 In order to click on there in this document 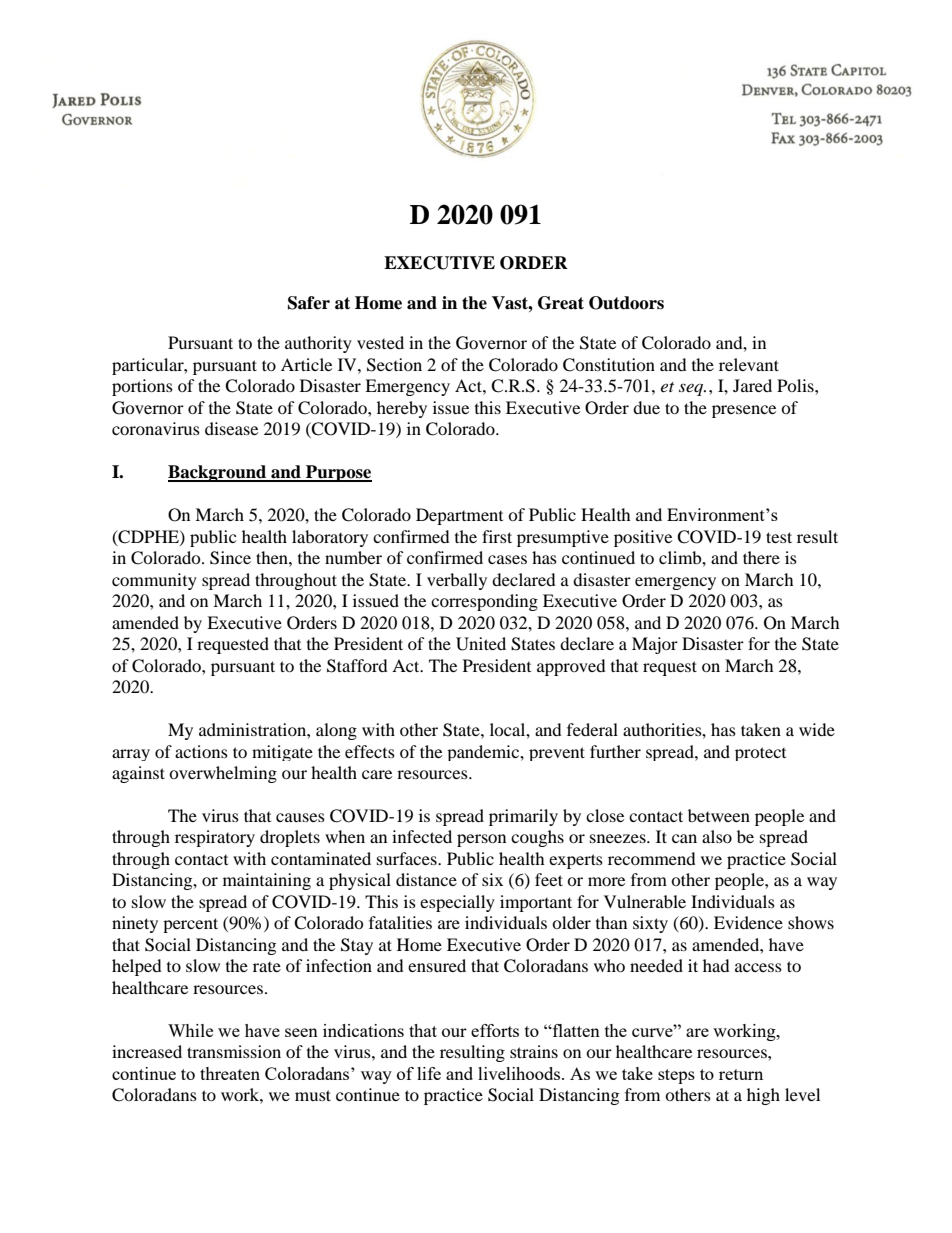, I will do `click(761, 557)`.
